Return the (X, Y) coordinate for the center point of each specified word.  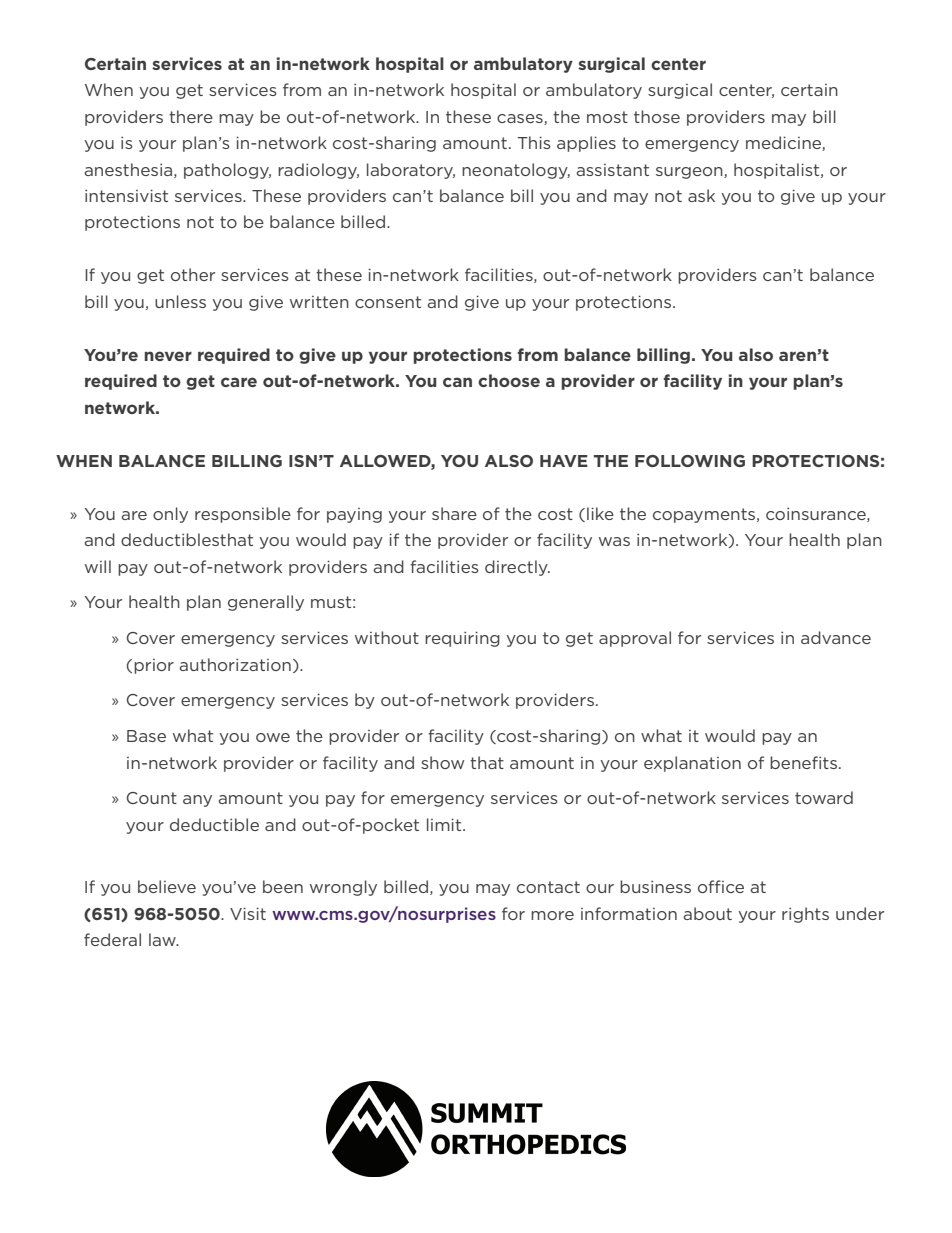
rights (805, 915)
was (614, 541)
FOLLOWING (690, 461)
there (191, 116)
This (534, 142)
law (163, 939)
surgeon (690, 173)
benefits (803, 762)
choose (509, 380)
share (454, 513)
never (168, 356)
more (552, 915)
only (170, 515)
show (442, 762)
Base (146, 736)
